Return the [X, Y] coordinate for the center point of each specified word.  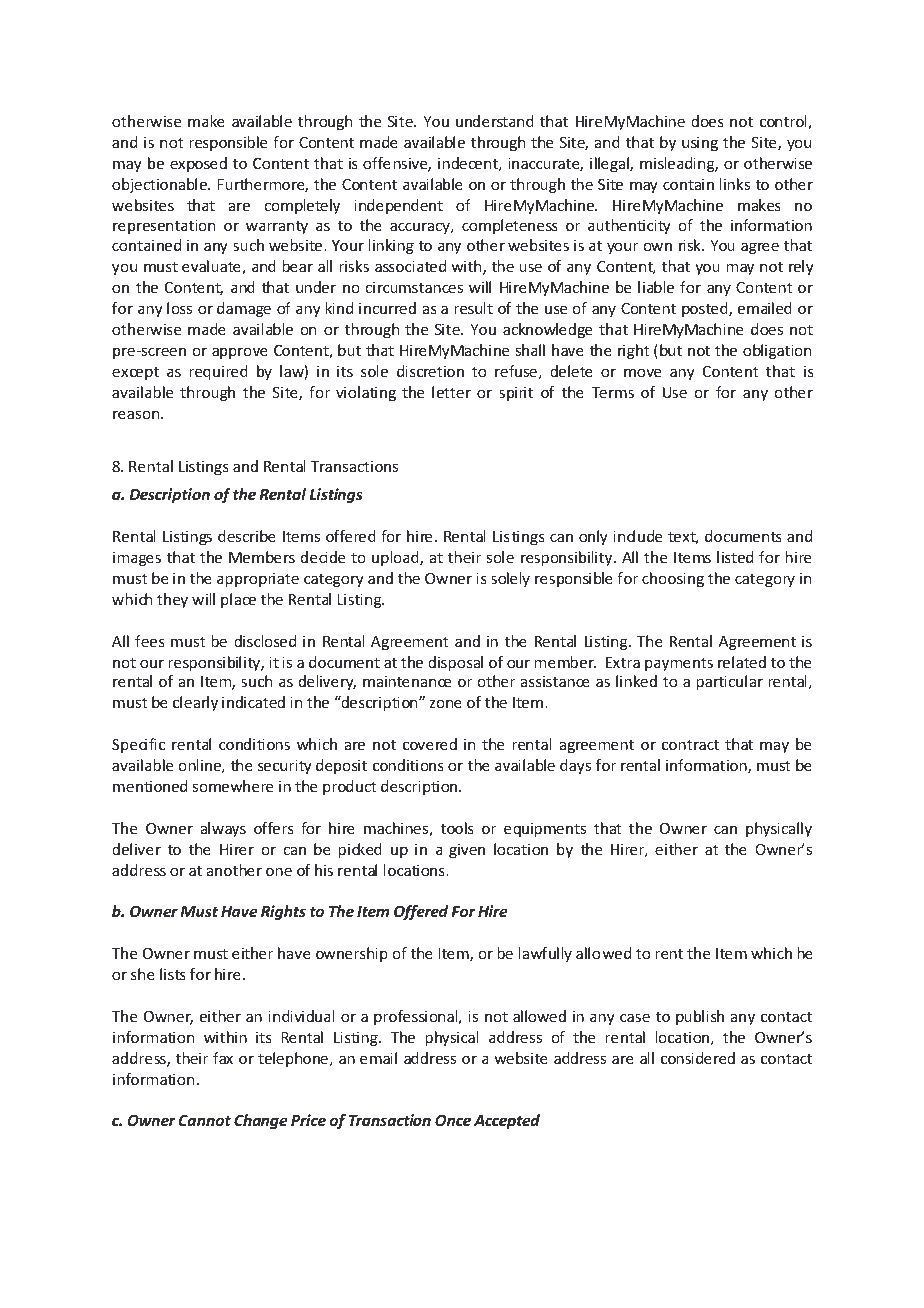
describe [247, 536]
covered [430, 744]
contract [690, 745]
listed [735, 557]
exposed [198, 164]
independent [398, 206]
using [700, 143]
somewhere [232, 786]
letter [451, 392]
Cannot [205, 1120]
